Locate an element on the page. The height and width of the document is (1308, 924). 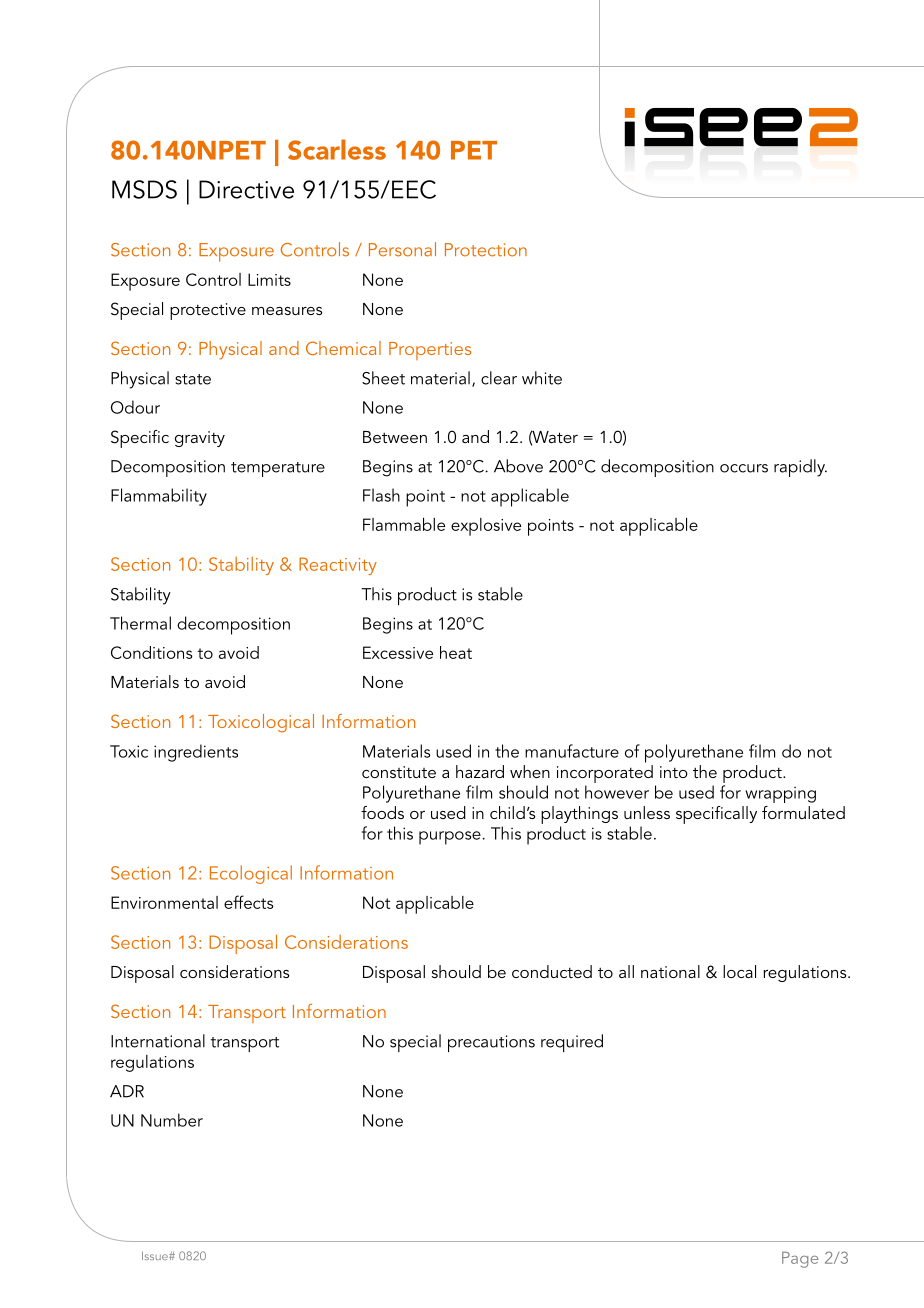
local is located at coordinates (739, 971).
